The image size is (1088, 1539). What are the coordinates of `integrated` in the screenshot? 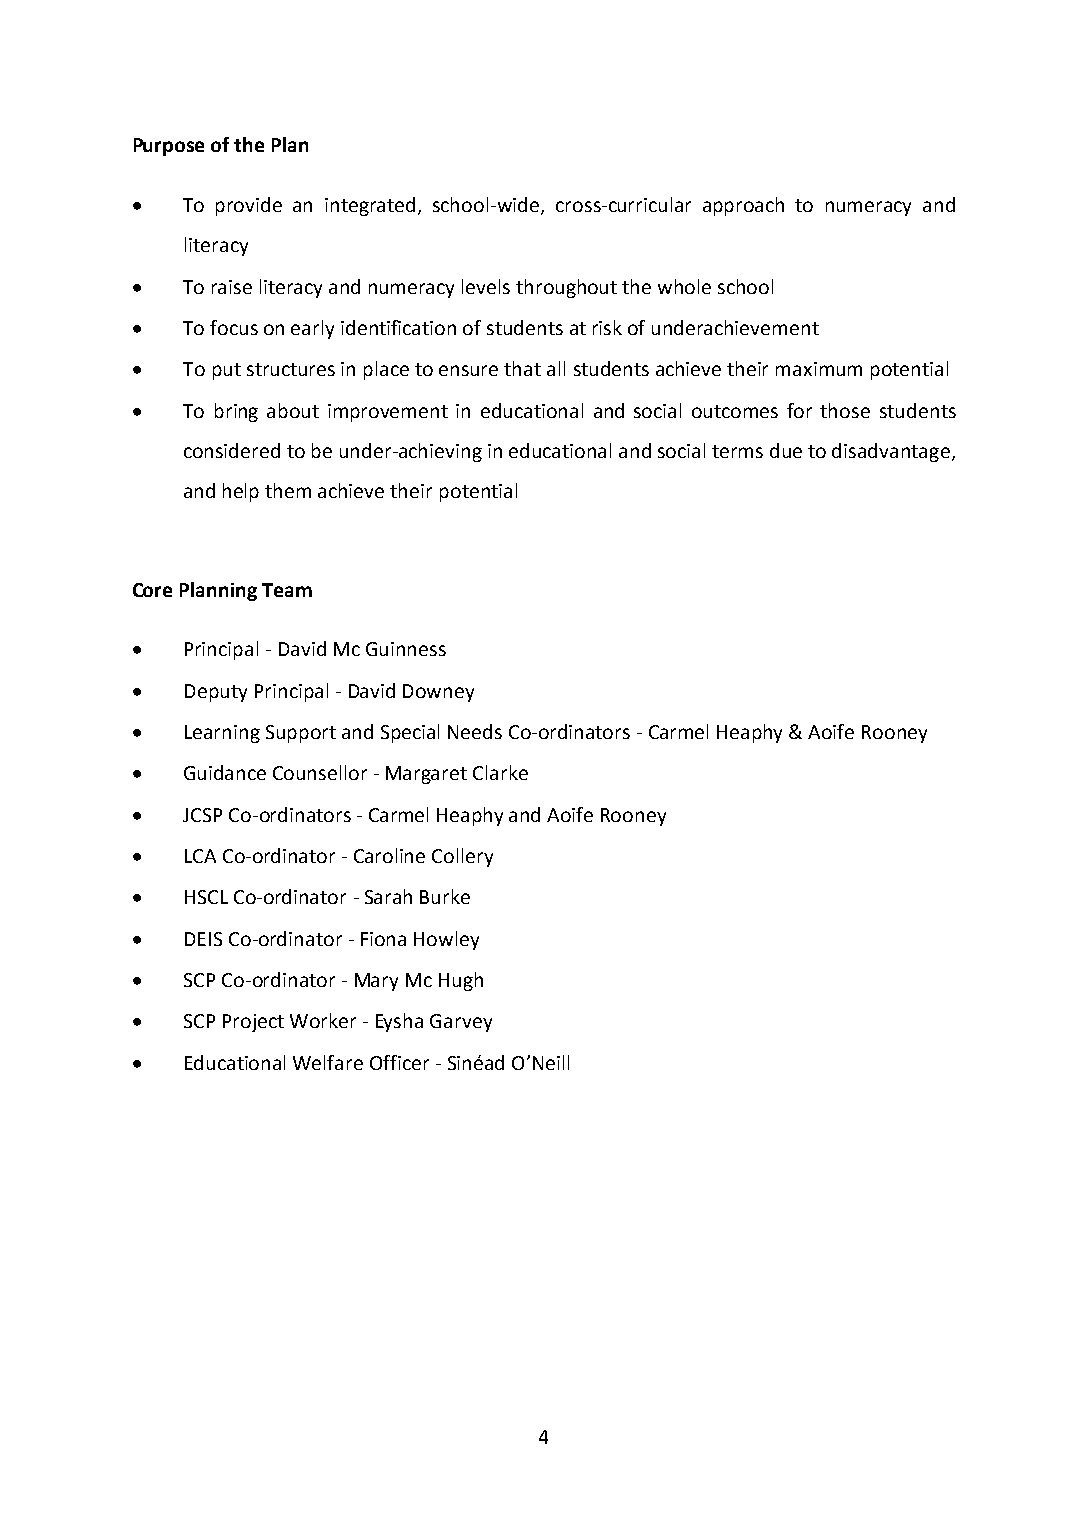 It's located at (370, 206).
